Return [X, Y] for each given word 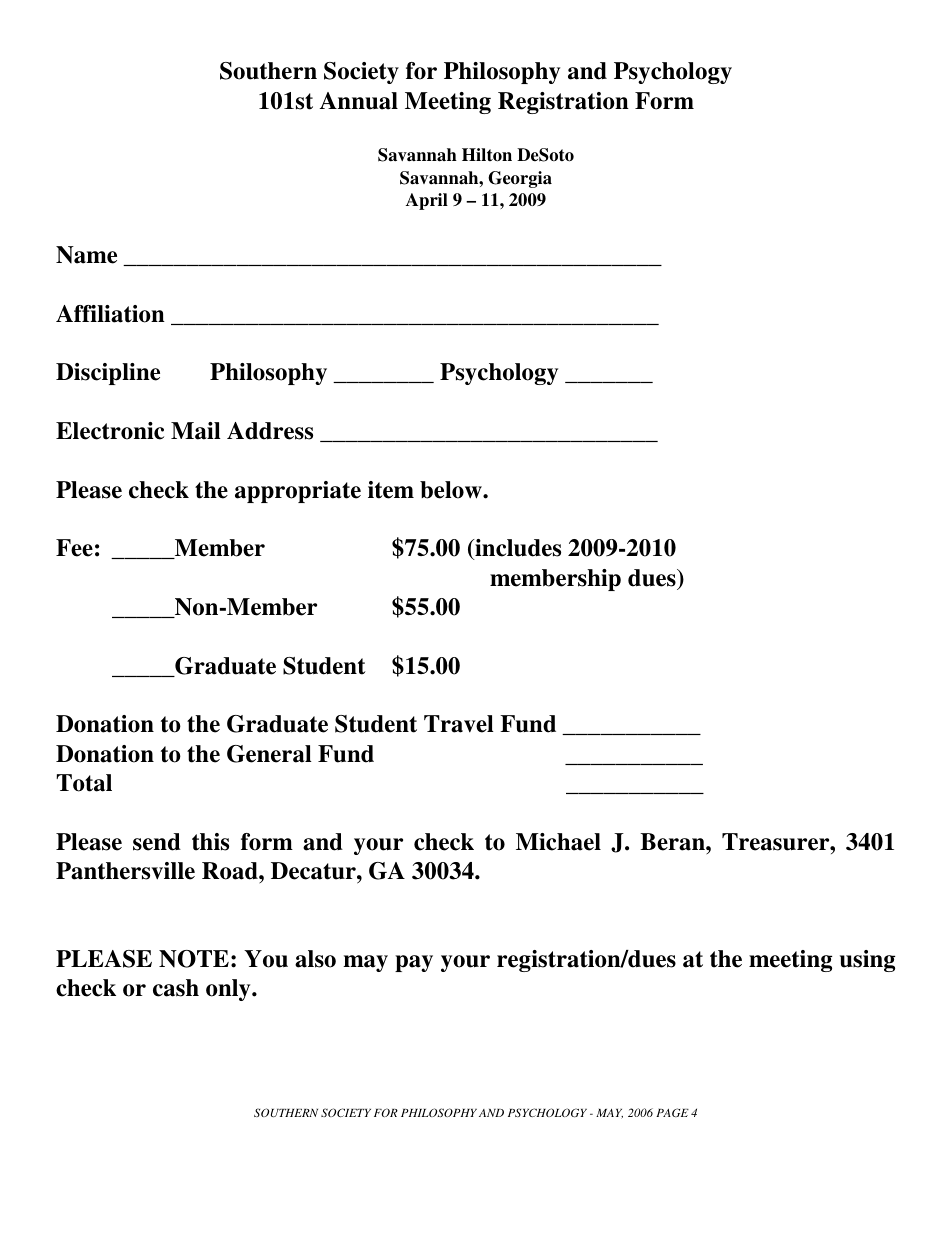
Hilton [487, 155]
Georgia [520, 179]
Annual [359, 101]
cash [176, 988]
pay [414, 963]
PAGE [672, 1112]
